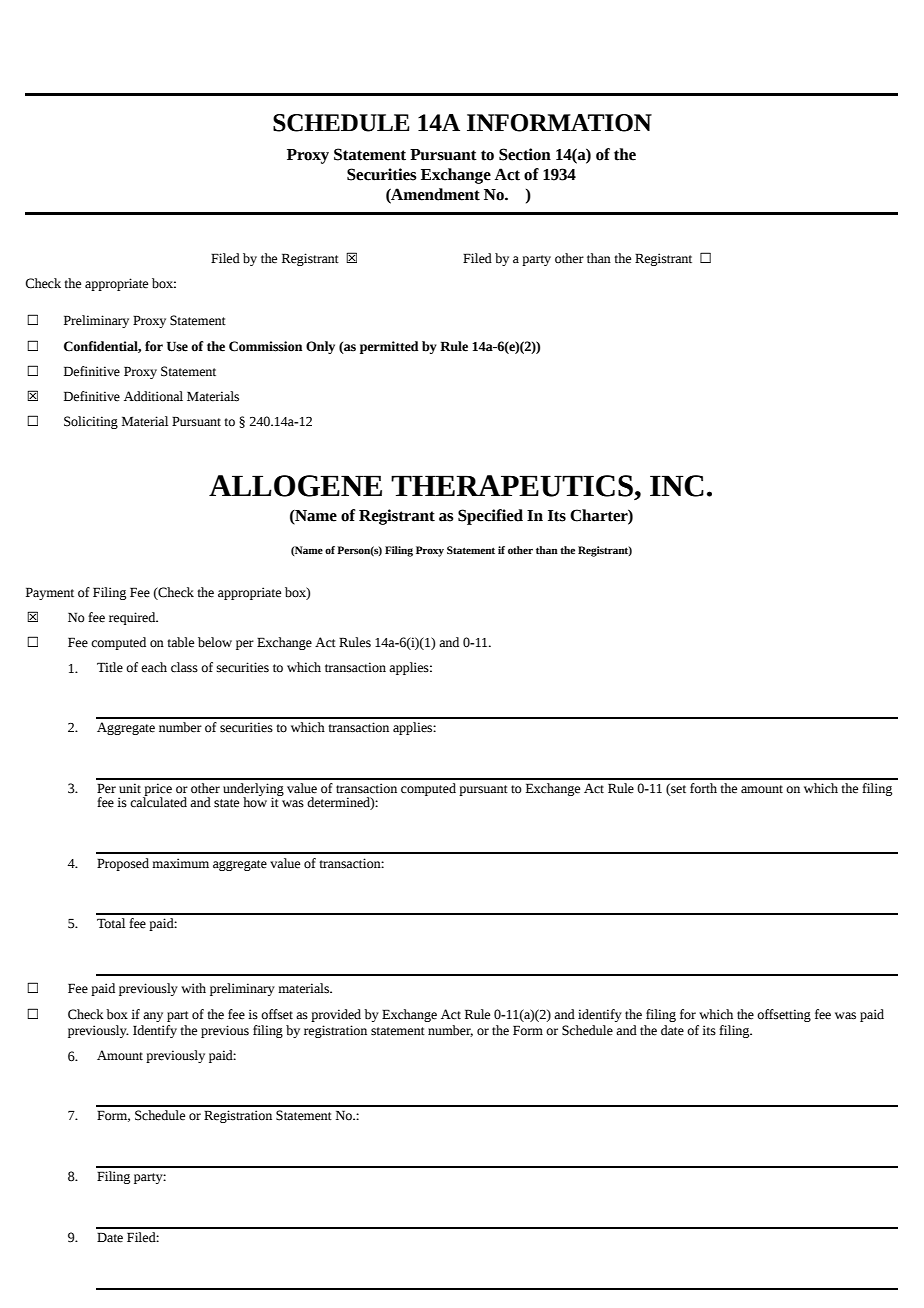 The width and height of the image is (924, 1308). What do you see at coordinates (336, 1015) in the image?
I see `provided` at bounding box center [336, 1015].
